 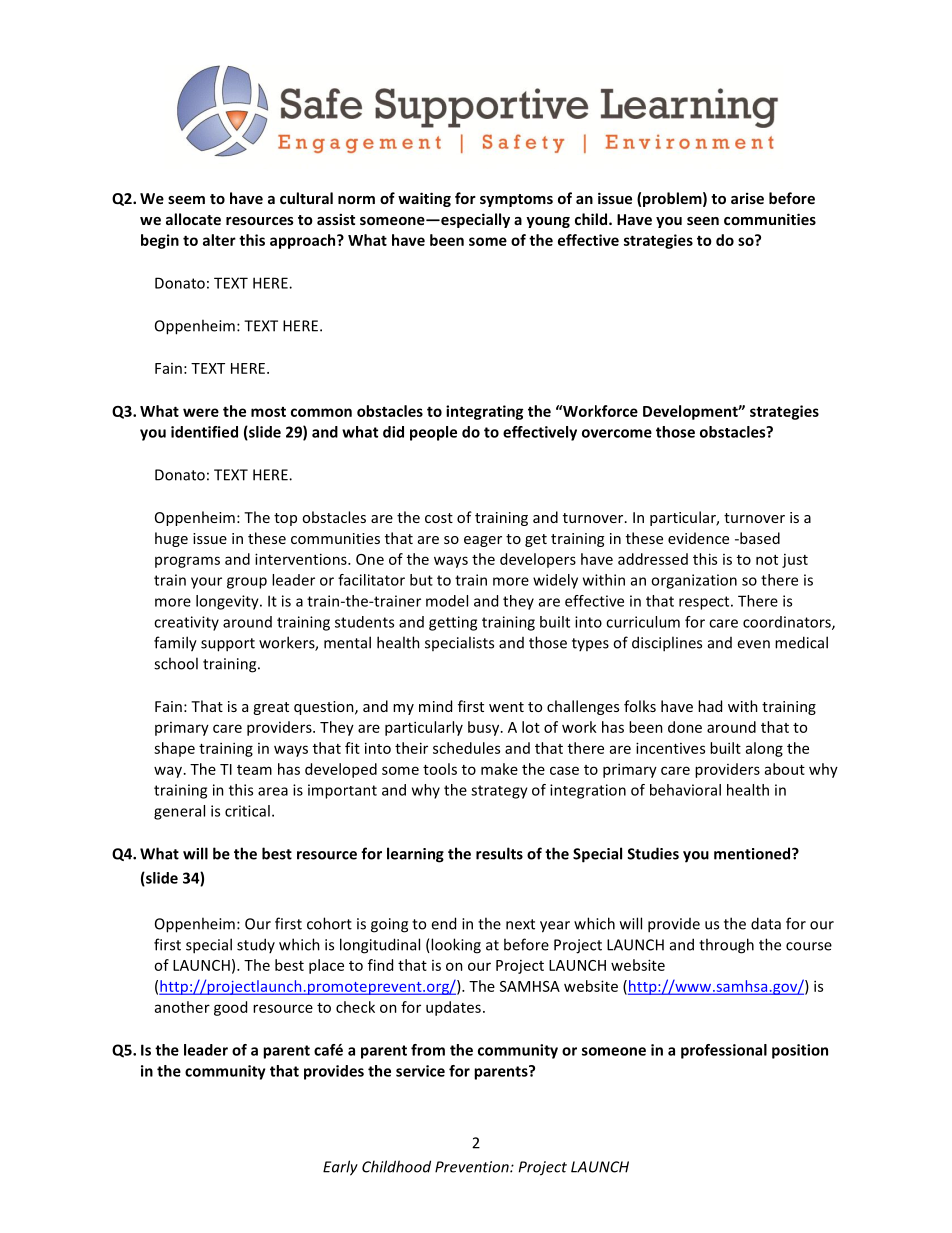 What do you see at coordinates (256, 945) in the screenshot?
I see `study` at bounding box center [256, 945].
